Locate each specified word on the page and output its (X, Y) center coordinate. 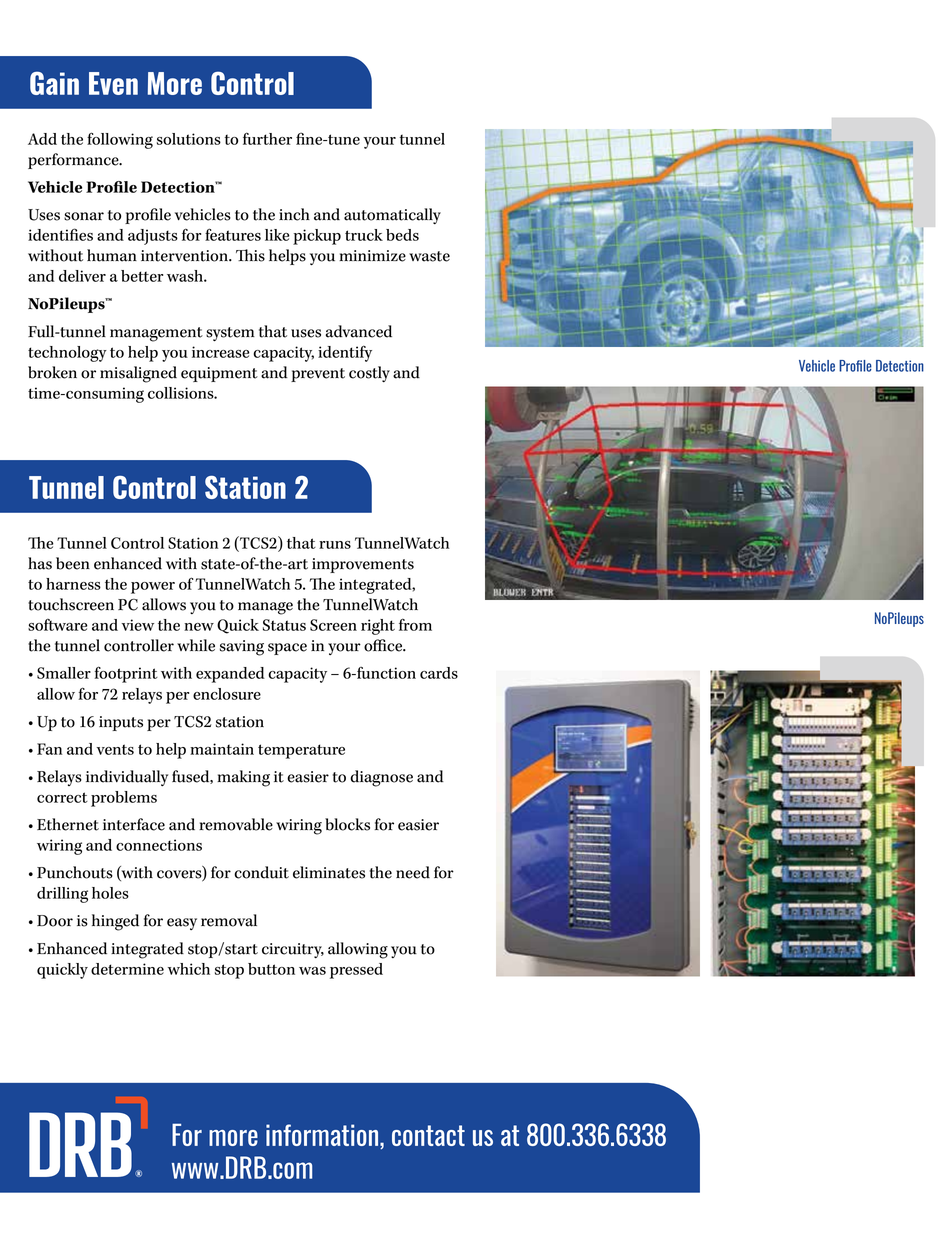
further (267, 138)
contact (428, 1135)
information (323, 1136)
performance (74, 161)
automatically (392, 216)
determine (127, 969)
